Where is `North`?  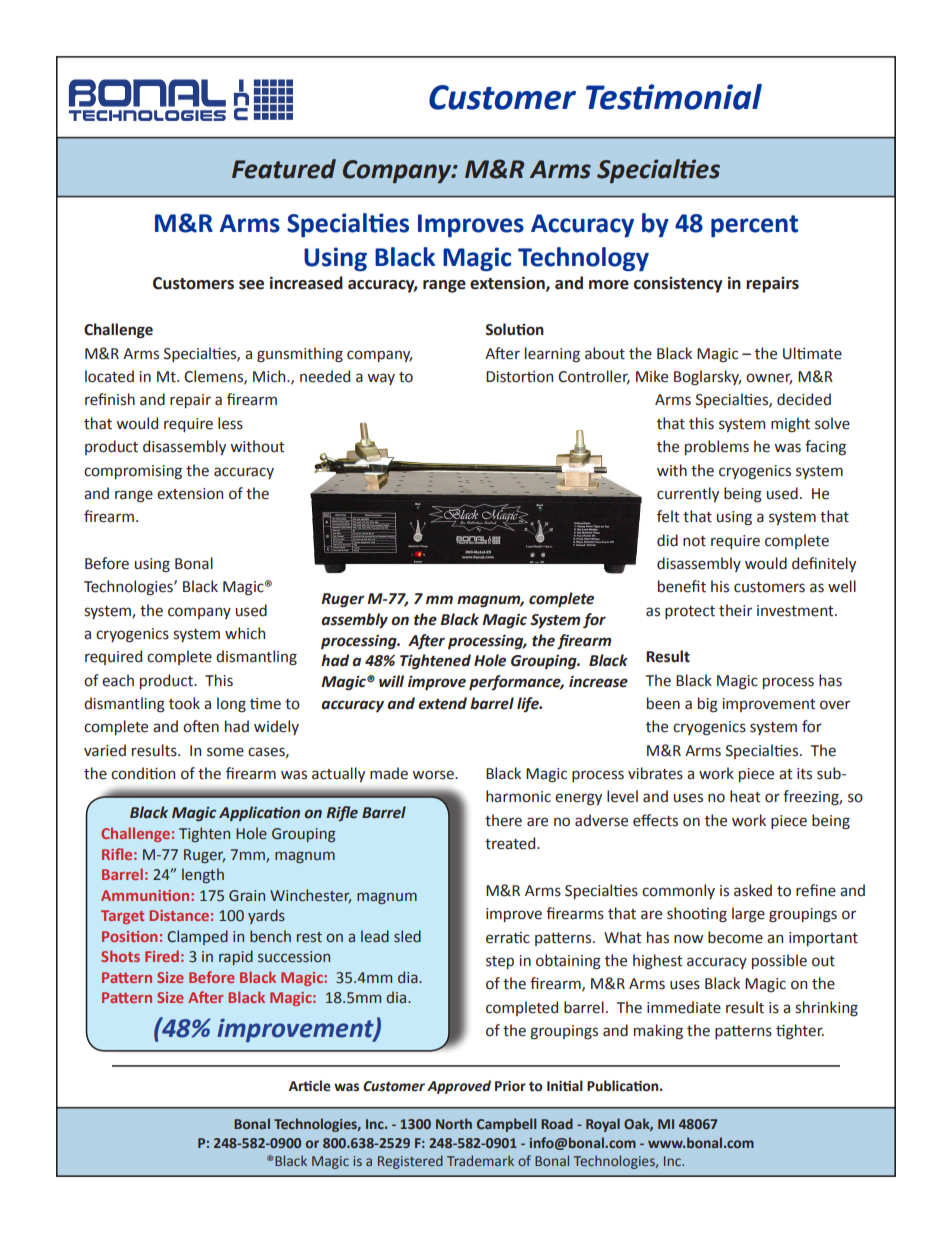 North is located at coordinates (454, 1123).
